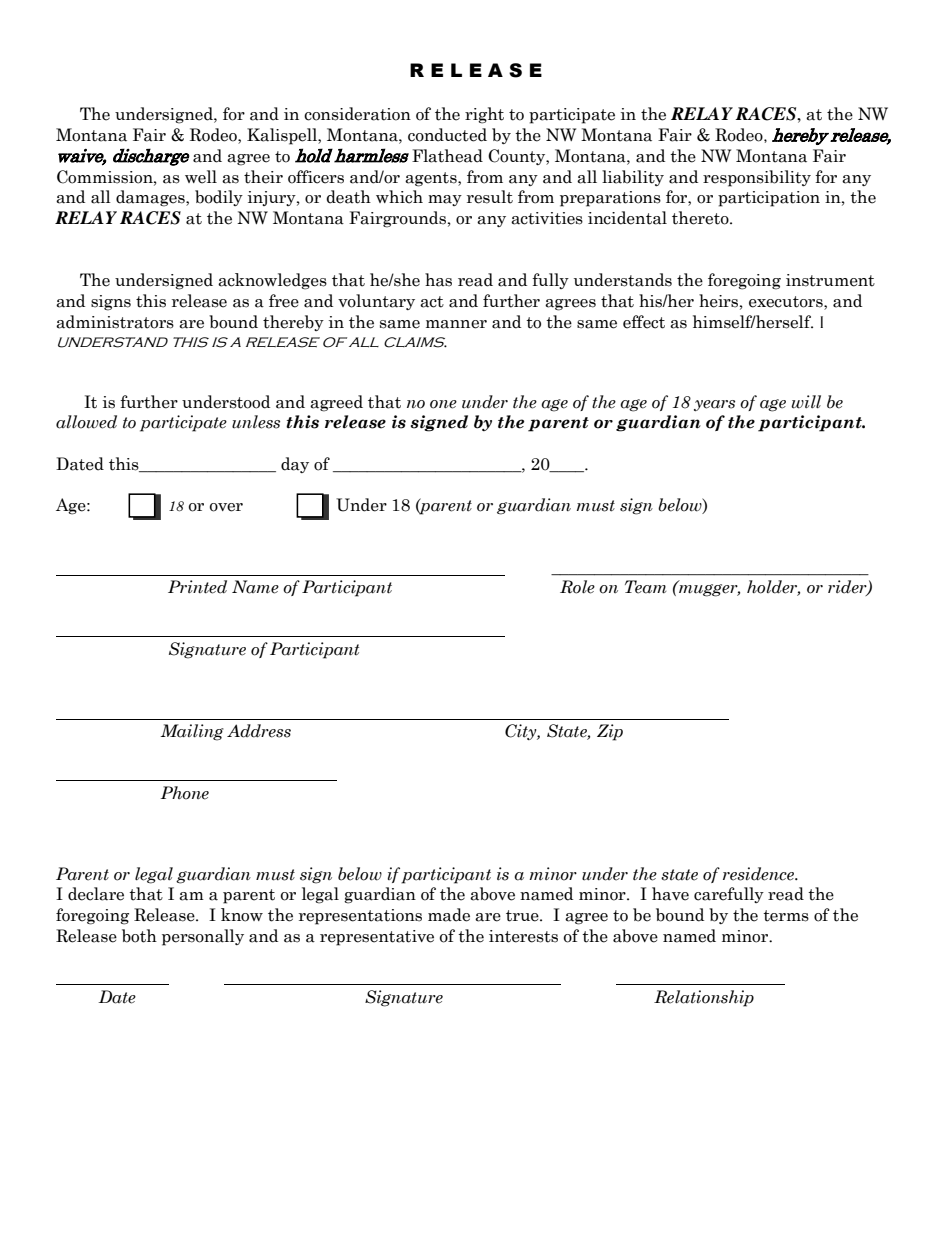 The height and width of the screenshot is (1233, 952). Describe the element at coordinates (645, 587) in the screenshot. I see `Team` at that location.
